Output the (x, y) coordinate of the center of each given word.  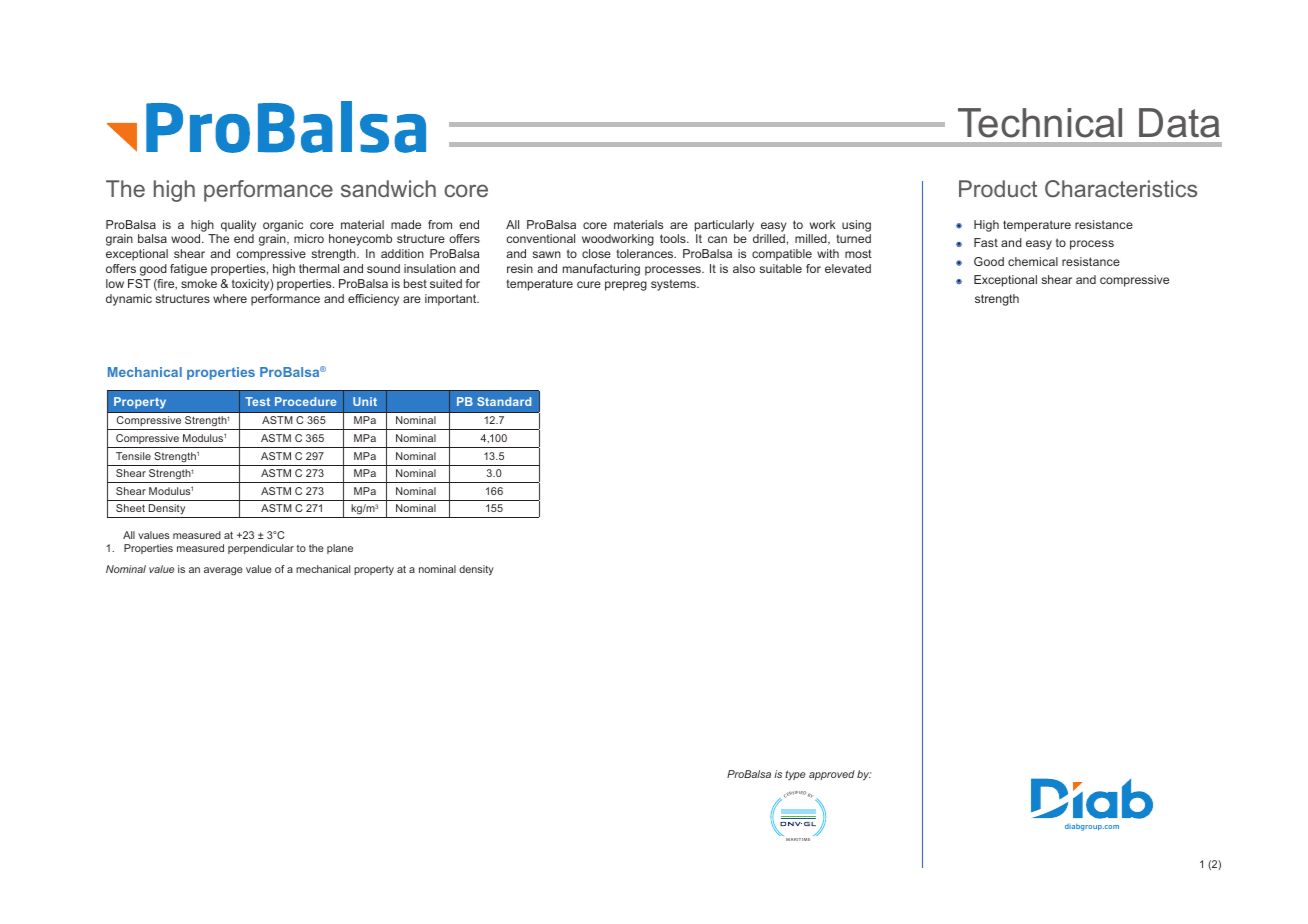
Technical (1040, 123)
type (795, 775)
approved (832, 775)
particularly (724, 226)
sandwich (388, 188)
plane (340, 549)
